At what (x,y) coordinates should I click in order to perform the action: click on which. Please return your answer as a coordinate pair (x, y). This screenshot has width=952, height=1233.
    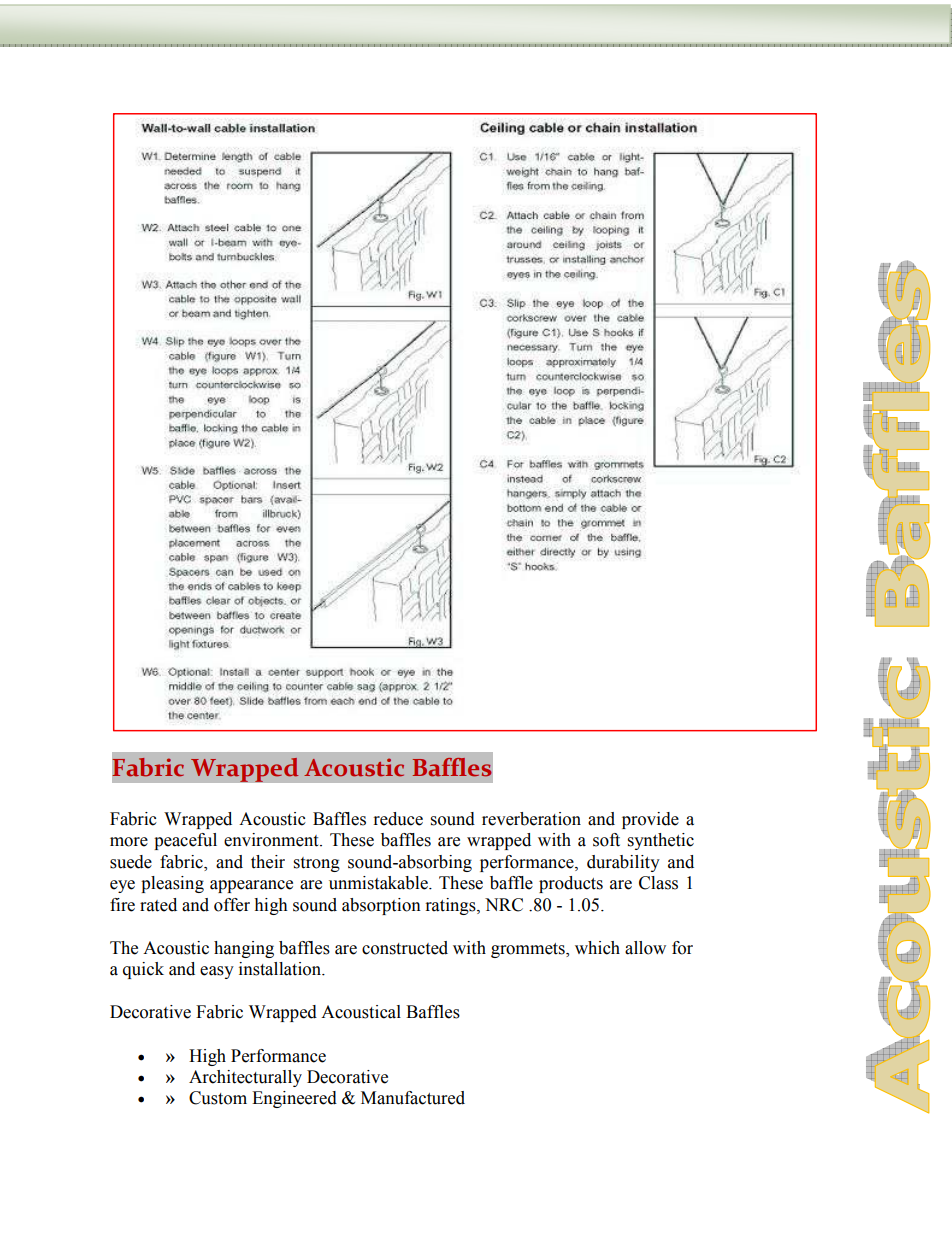
    Looking at the image, I should click on (597, 948).
